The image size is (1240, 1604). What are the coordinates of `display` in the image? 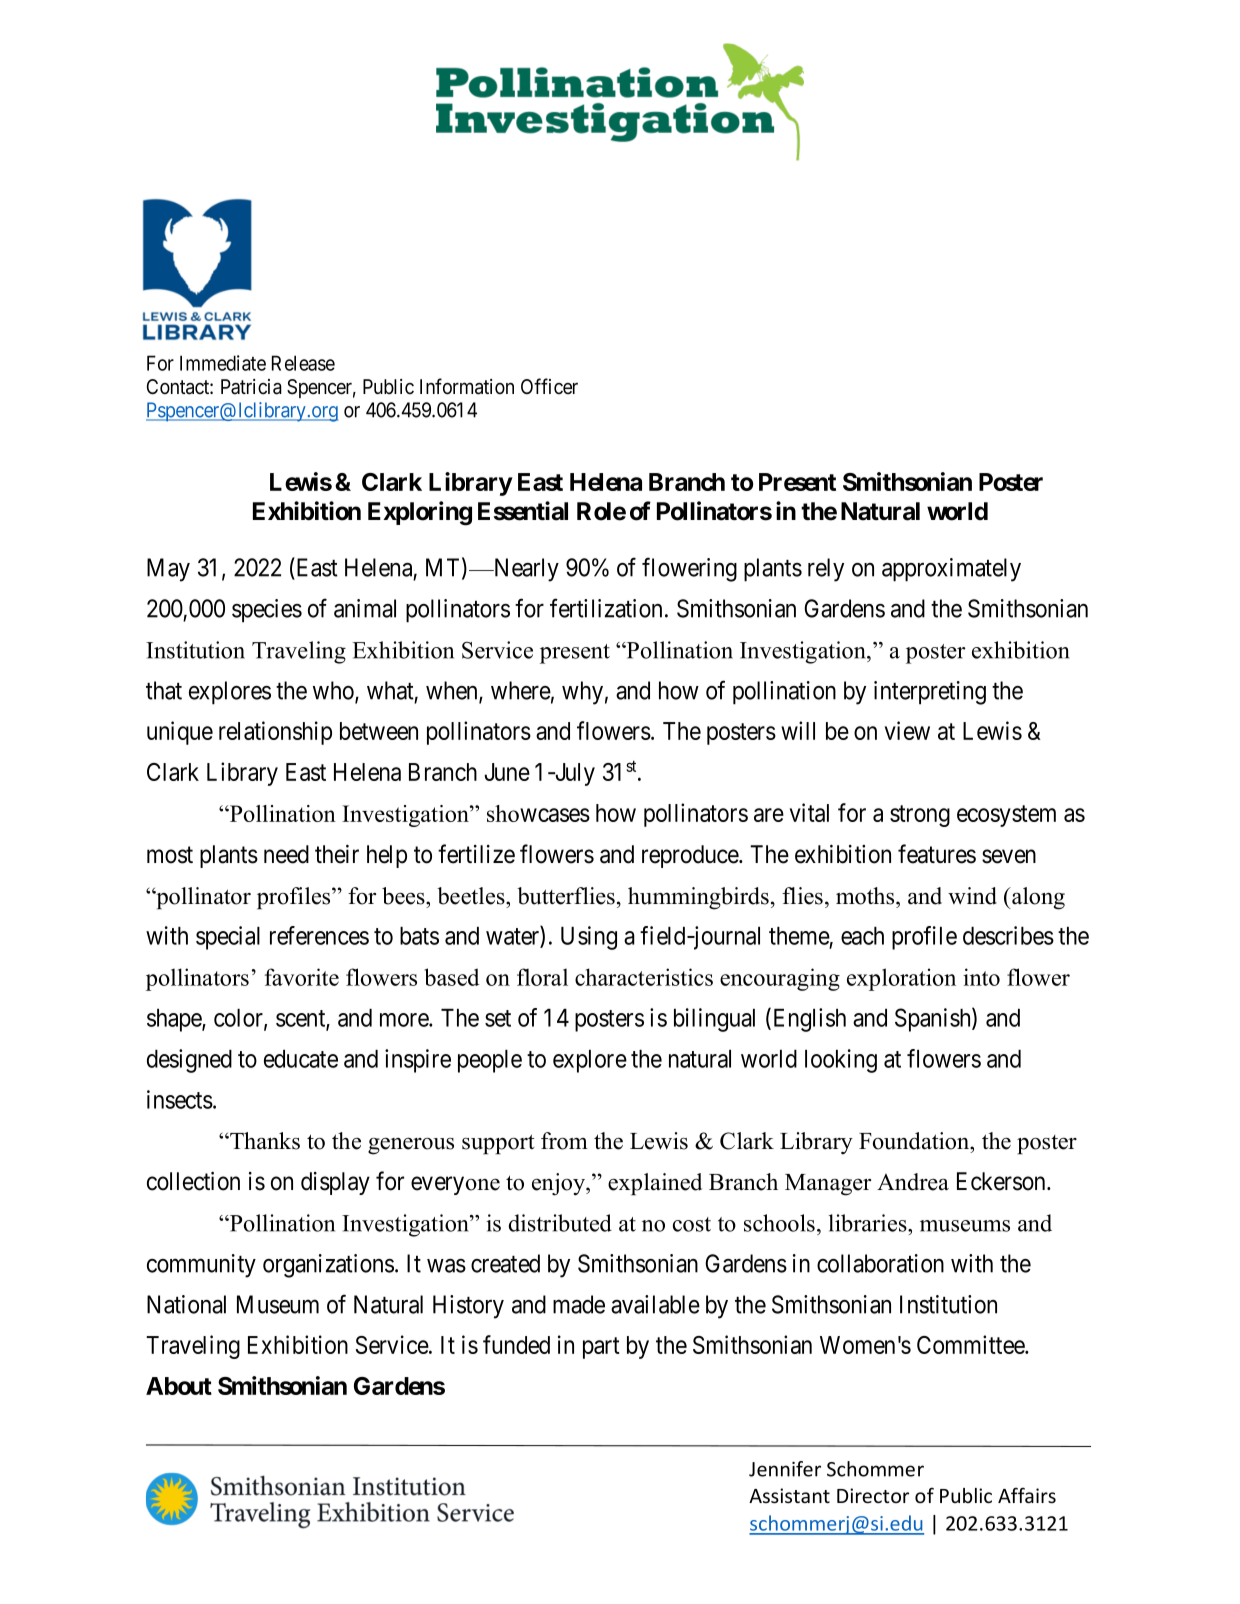 It's located at (335, 1183).
